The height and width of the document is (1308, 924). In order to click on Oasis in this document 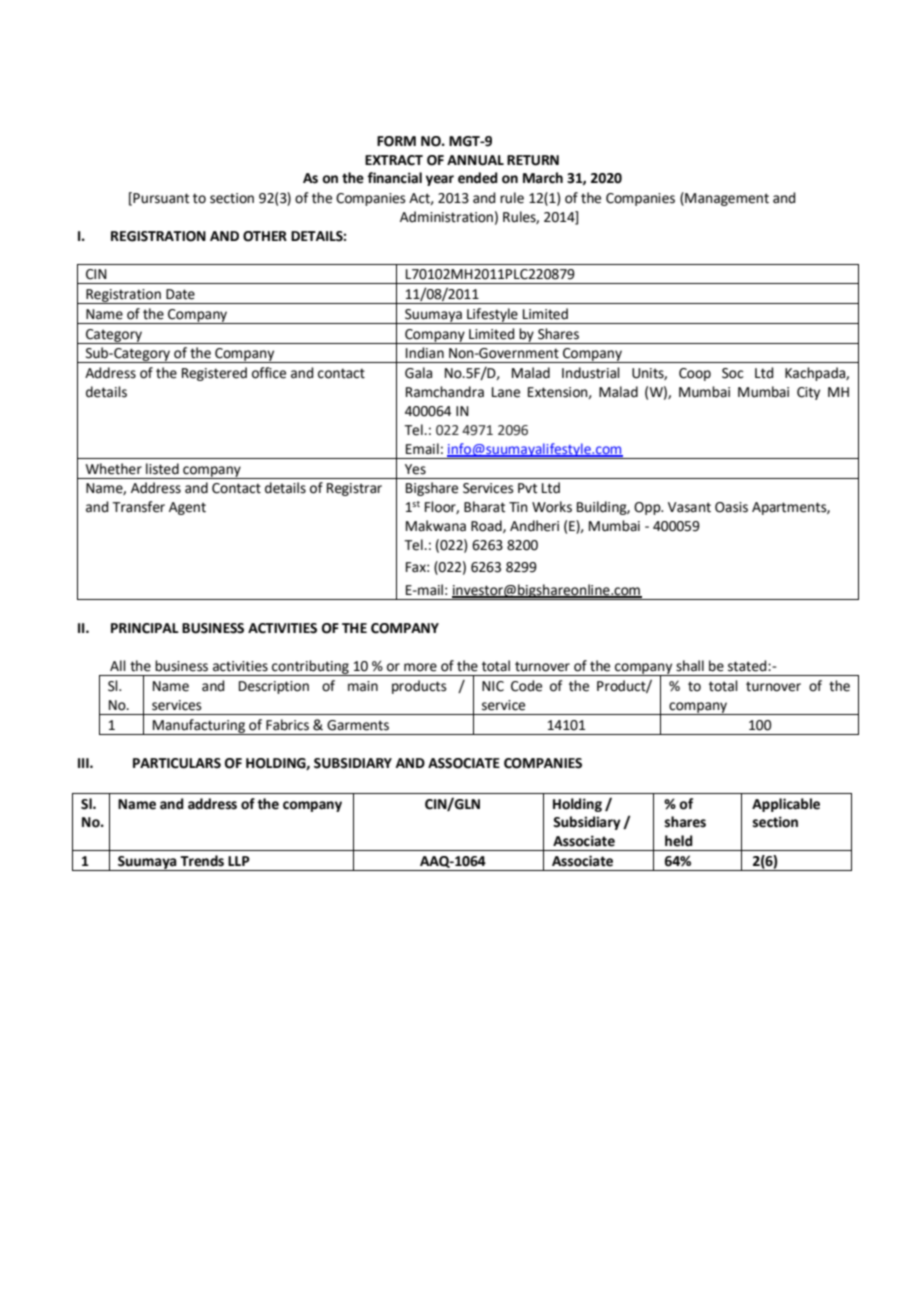, I will do `click(731, 507)`.
